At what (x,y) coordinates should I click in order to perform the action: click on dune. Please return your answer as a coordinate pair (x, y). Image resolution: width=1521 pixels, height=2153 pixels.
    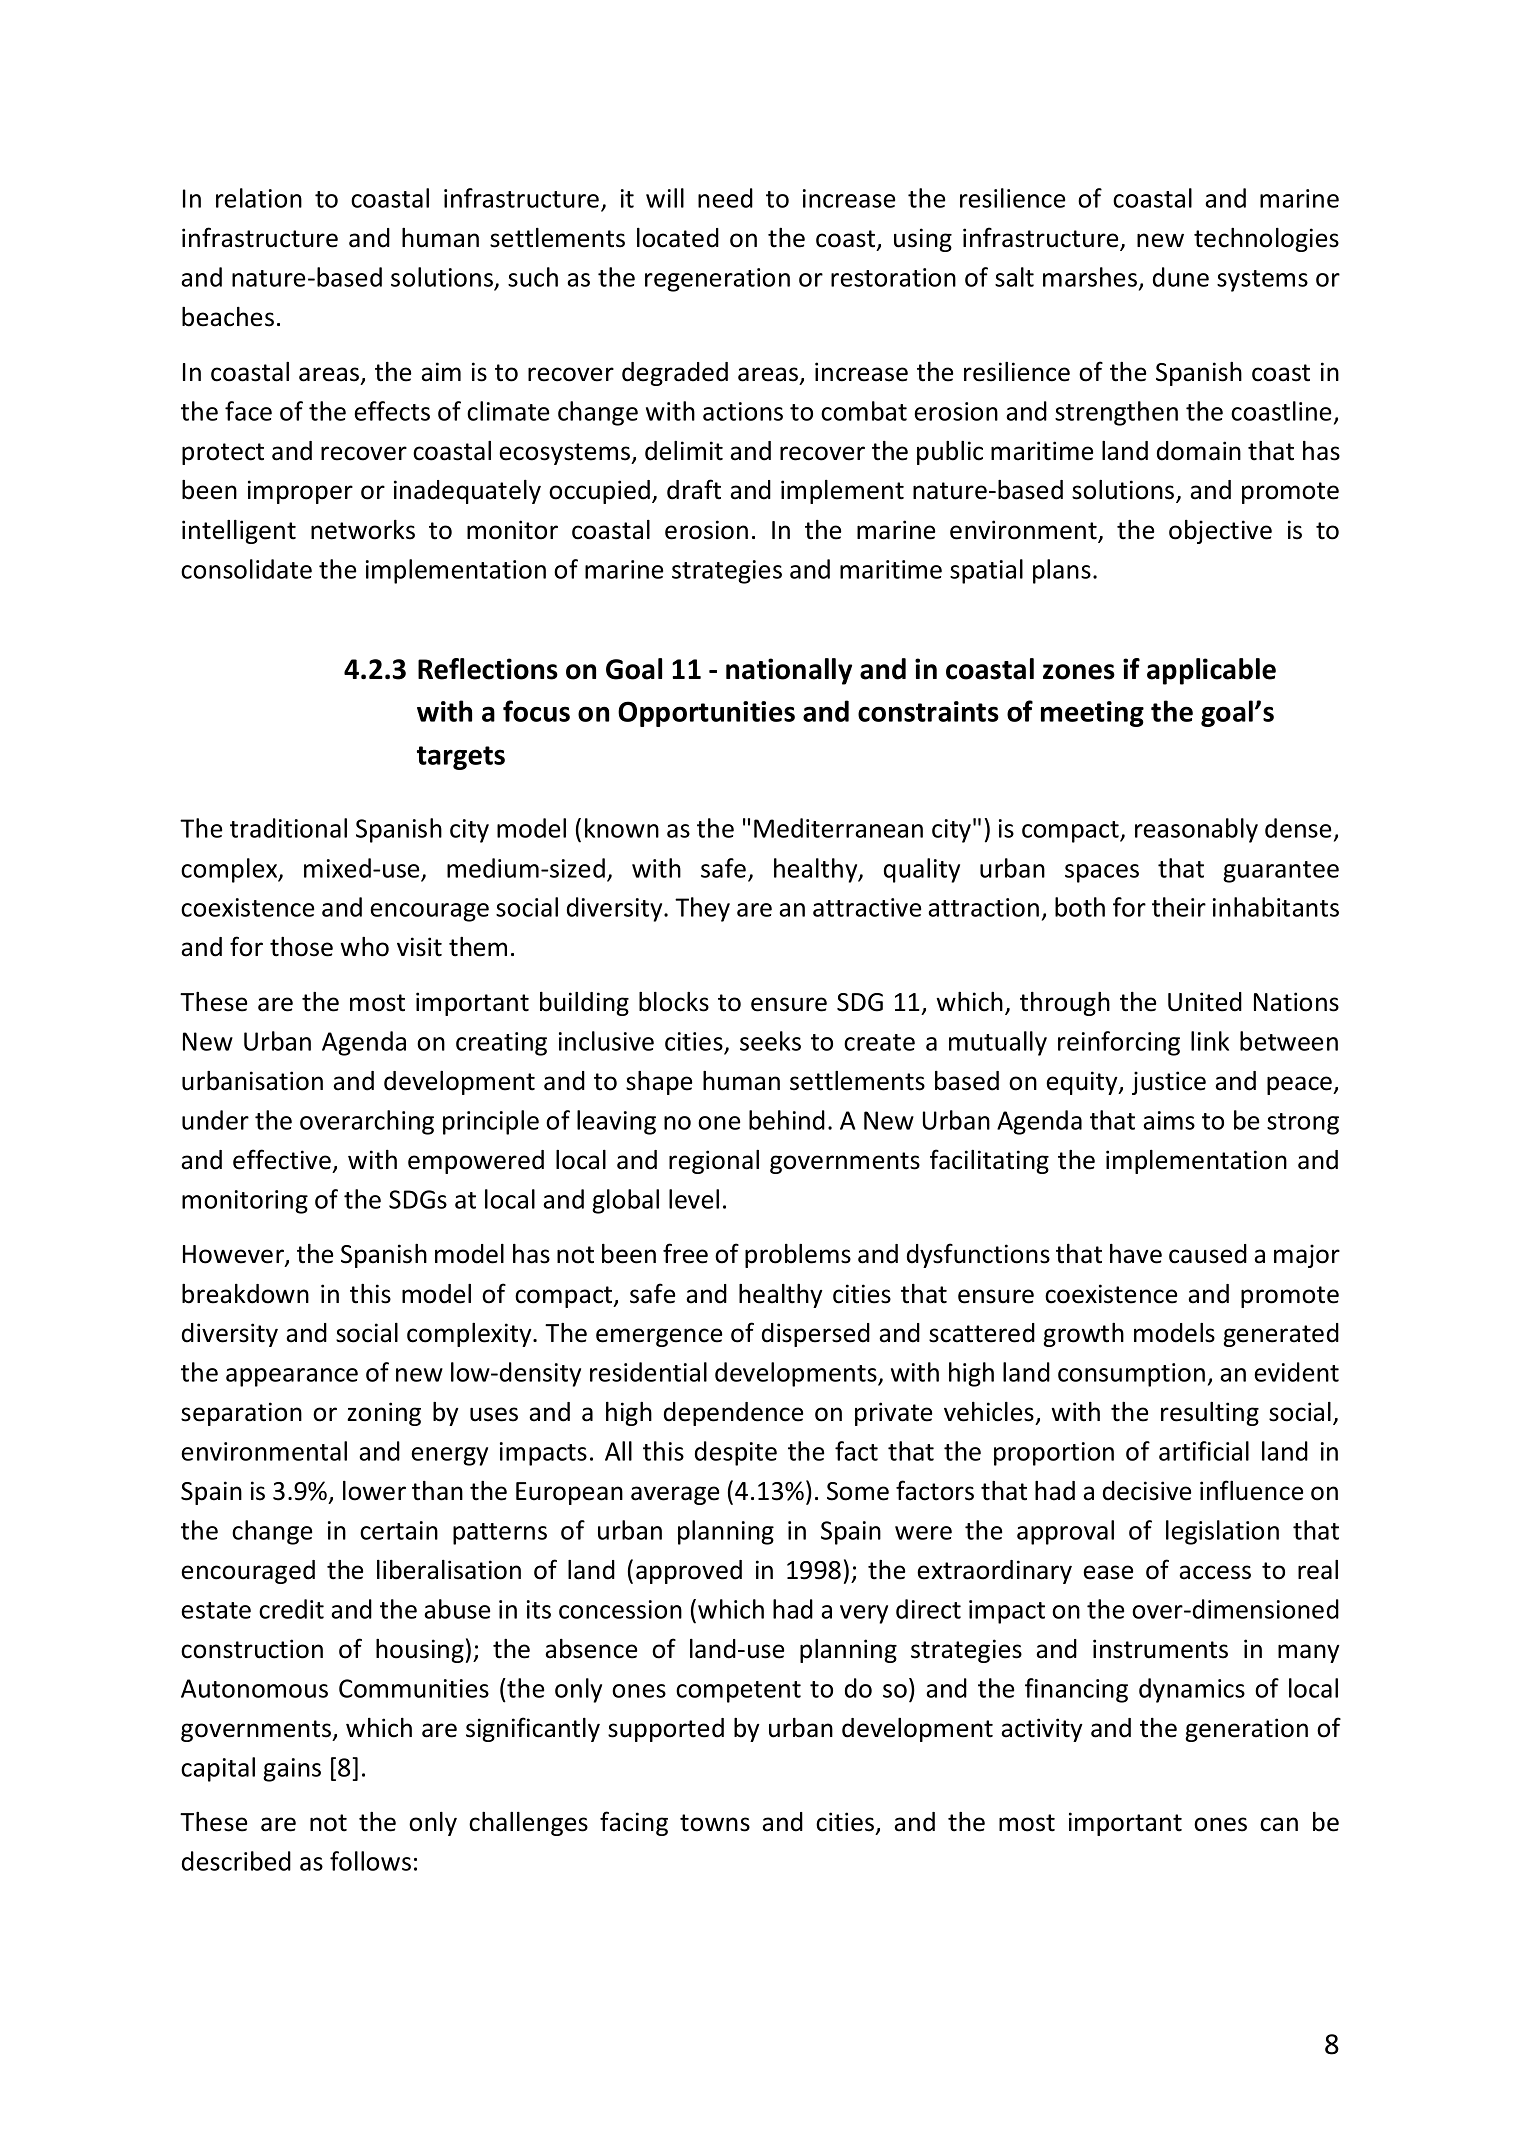
    Looking at the image, I should click on (1181, 277).
